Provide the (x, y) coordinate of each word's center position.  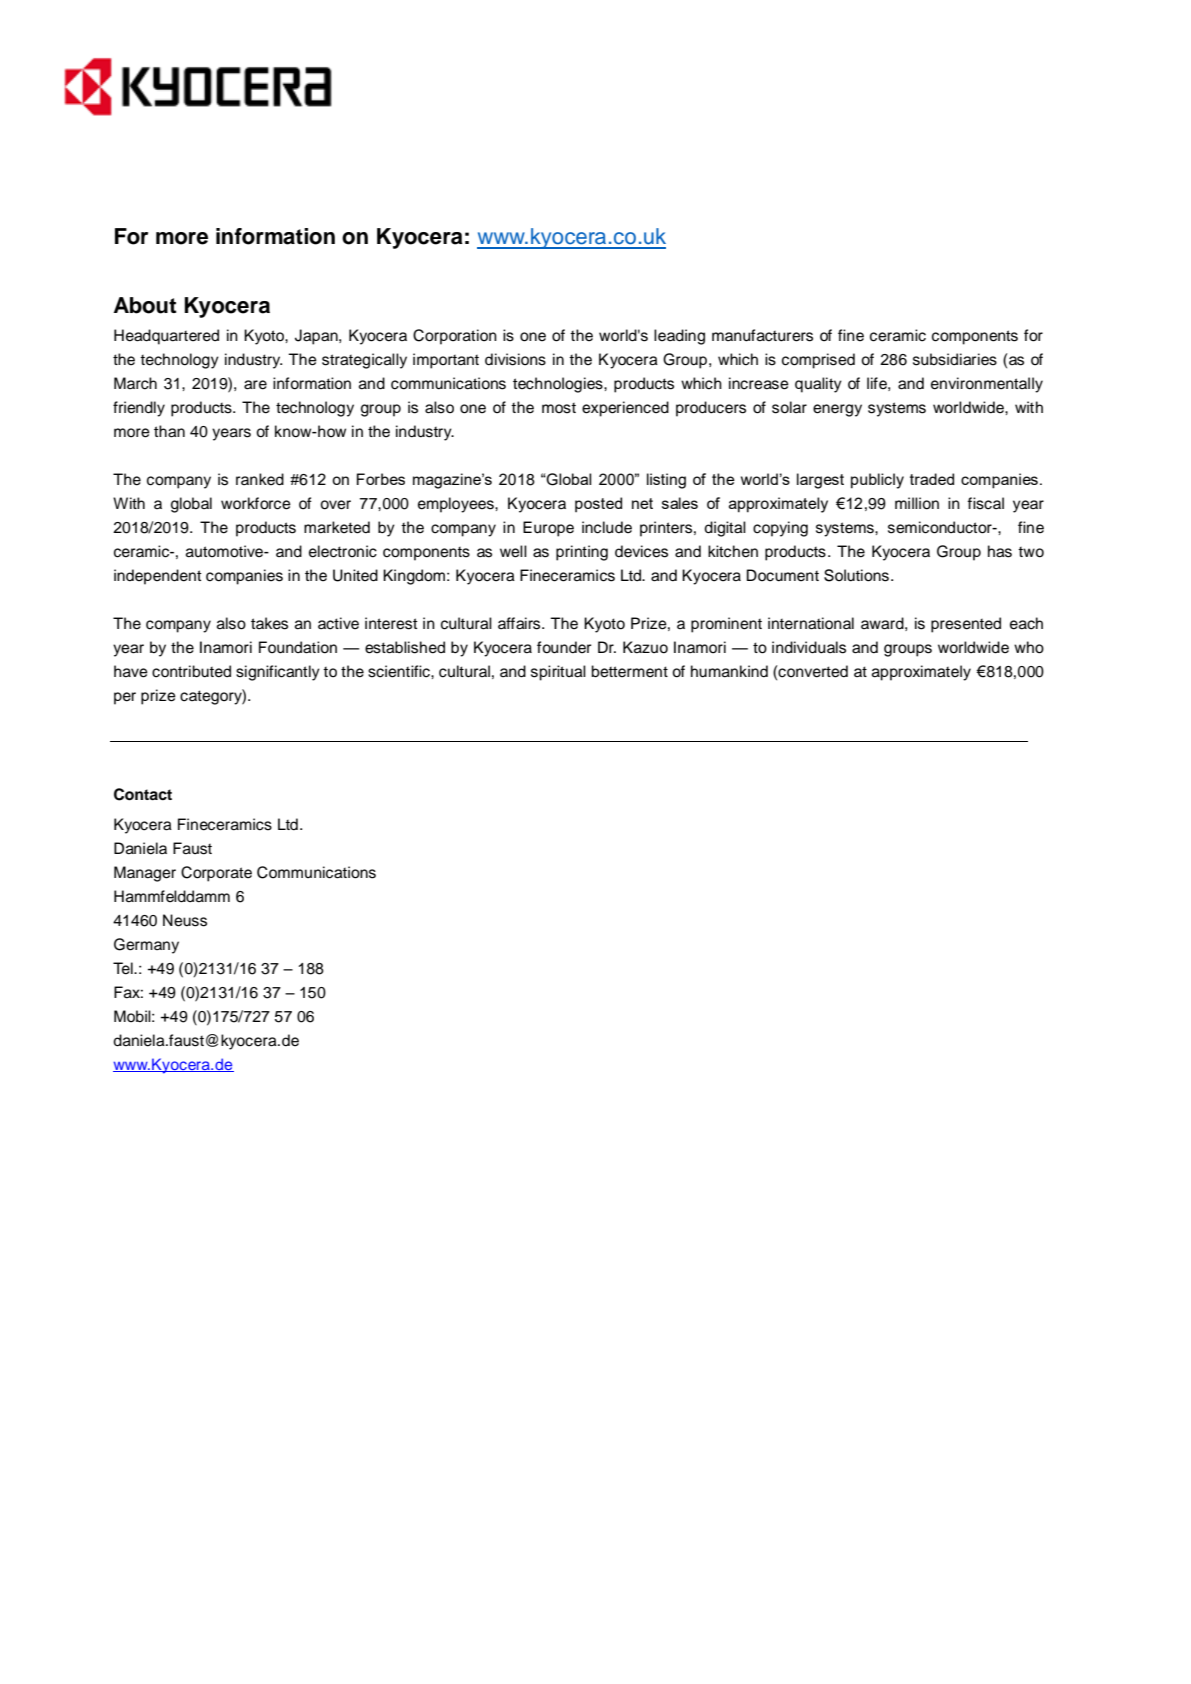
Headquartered (166, 337)
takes (269, 623)
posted (598, 504)
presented (966, 625)
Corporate (216, 874)
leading (679, 337)
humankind (729, 671)
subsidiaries (955, 359)
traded (932, 479)
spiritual (558, 673)
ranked (260, 479)
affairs (520, 623)
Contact (143, 794)
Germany (146, 946)
